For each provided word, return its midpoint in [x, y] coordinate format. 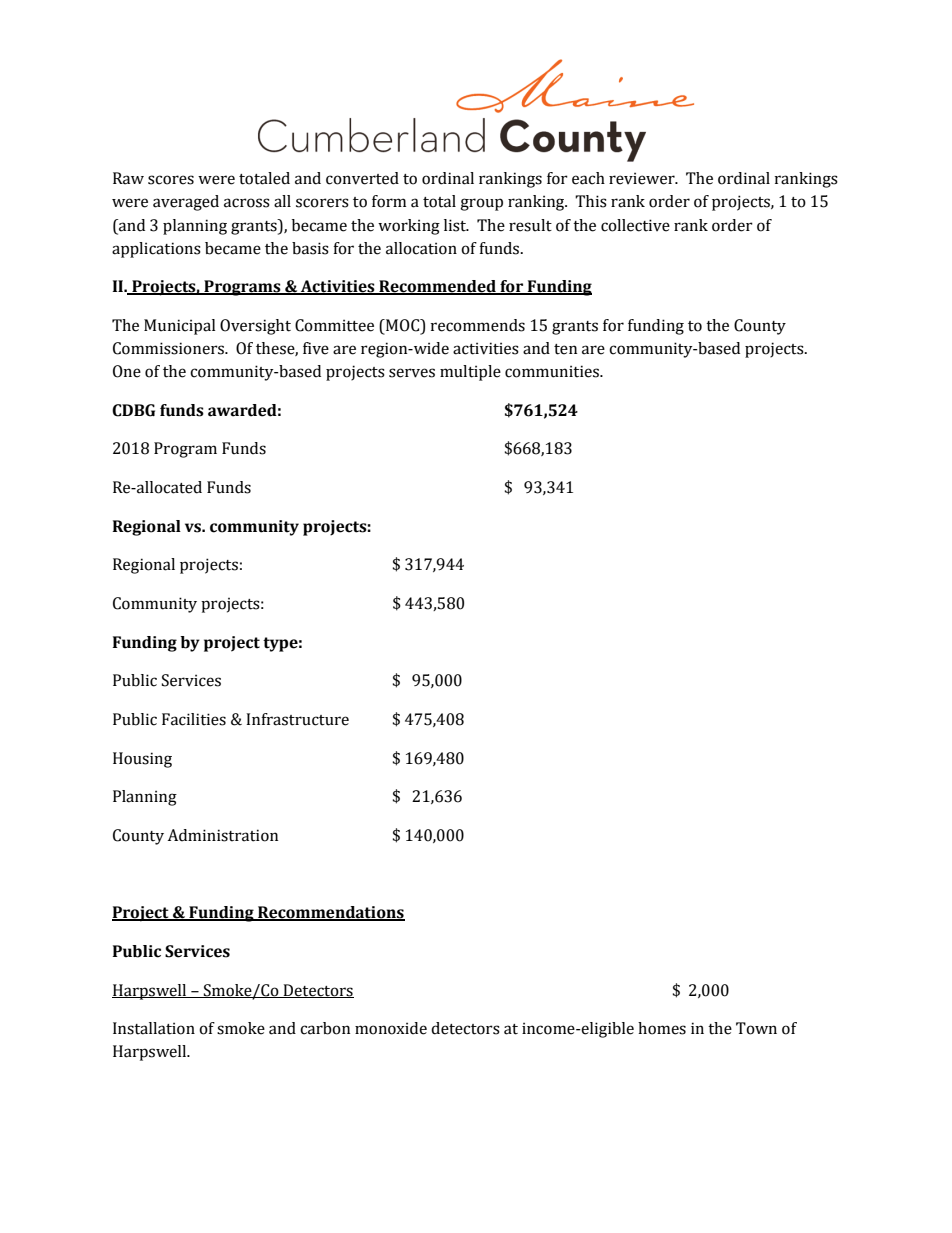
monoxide [391, 1028]
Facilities [194, 719]
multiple [470, 373]
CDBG [133, 410]
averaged [186, 203]
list [456, 225]
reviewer [643, 178]
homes [662, 1028]
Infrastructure [297, 719]
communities [553, 371]
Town [756, 1028]
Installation [154, 1028]
